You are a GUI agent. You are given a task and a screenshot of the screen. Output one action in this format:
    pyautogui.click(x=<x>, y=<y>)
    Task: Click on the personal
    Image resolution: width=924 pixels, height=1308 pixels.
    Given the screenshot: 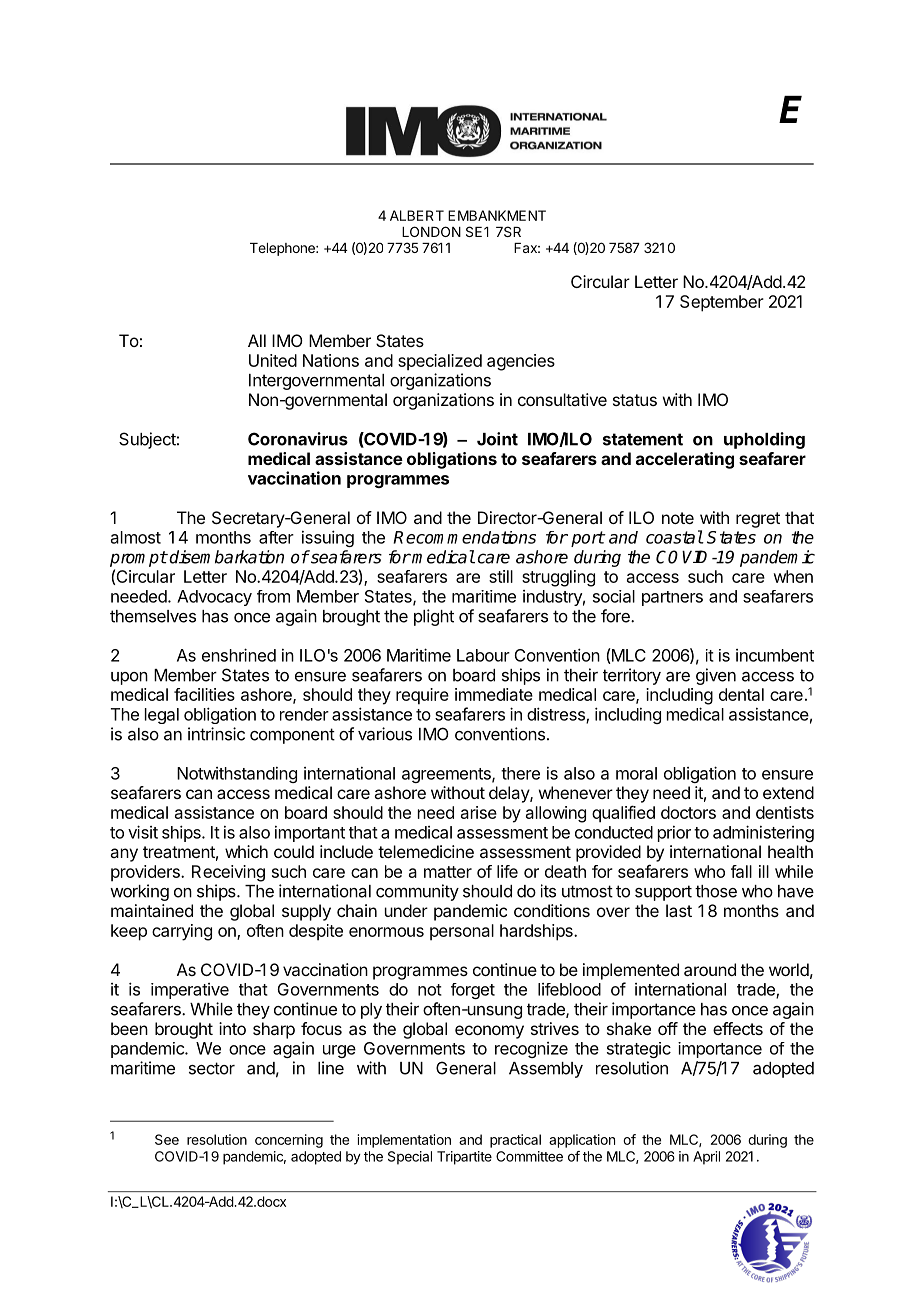 What is the action you would take?
    pyautogui.click(x=462, y=932)
